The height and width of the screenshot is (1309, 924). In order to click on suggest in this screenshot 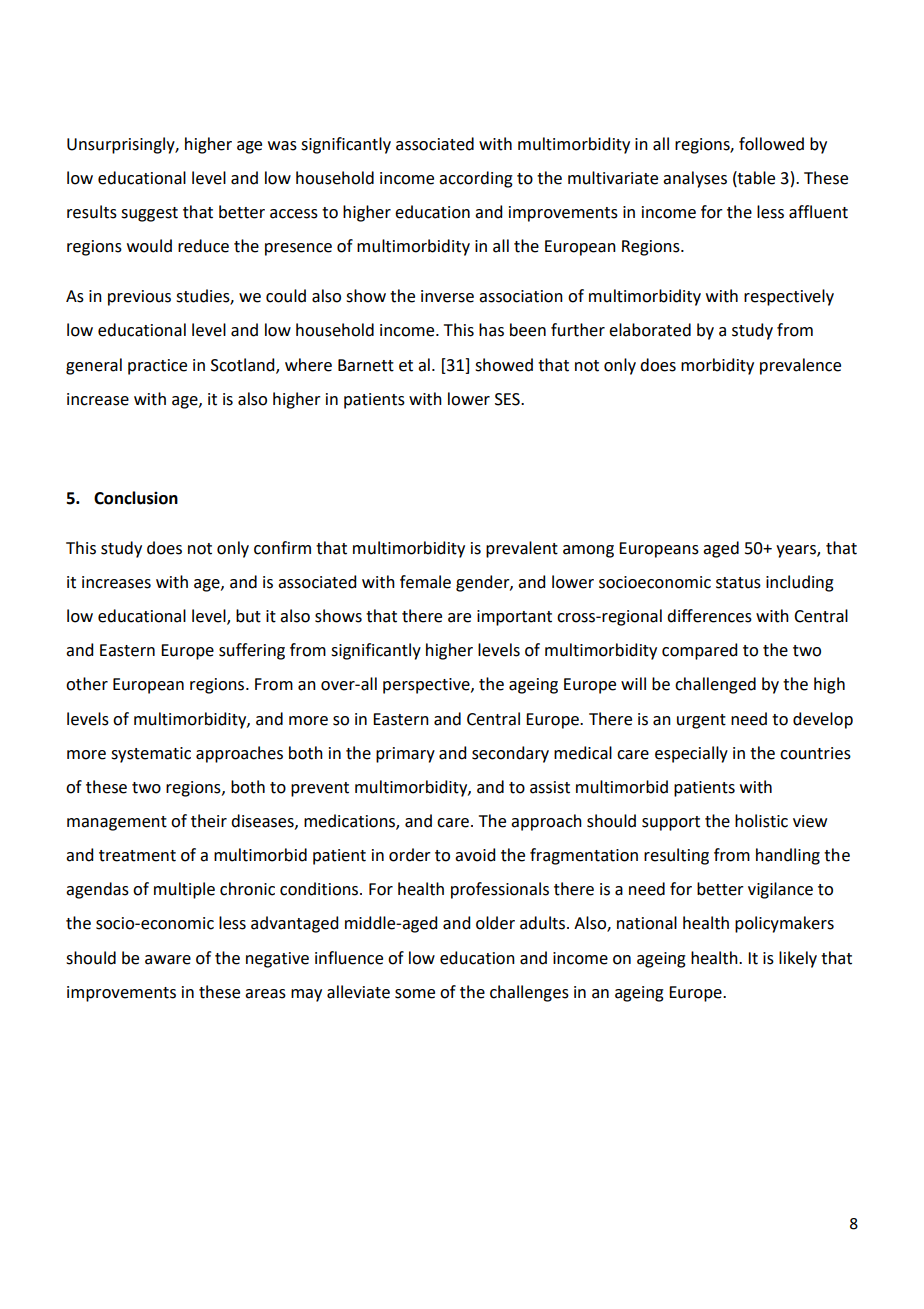, I will do `click(149, 214)`.
